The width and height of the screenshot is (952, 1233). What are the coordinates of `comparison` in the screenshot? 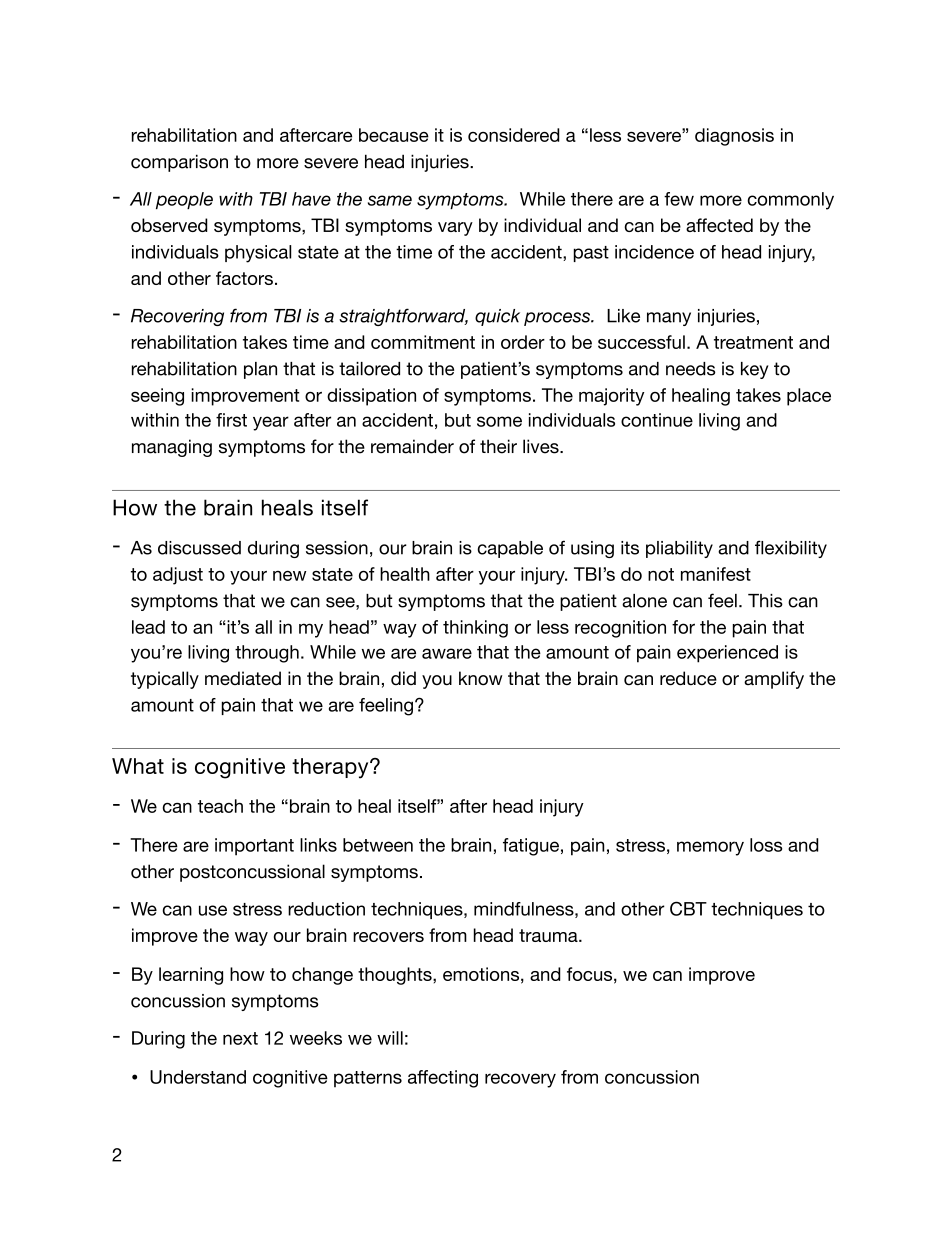 It's located at (179, 163).
